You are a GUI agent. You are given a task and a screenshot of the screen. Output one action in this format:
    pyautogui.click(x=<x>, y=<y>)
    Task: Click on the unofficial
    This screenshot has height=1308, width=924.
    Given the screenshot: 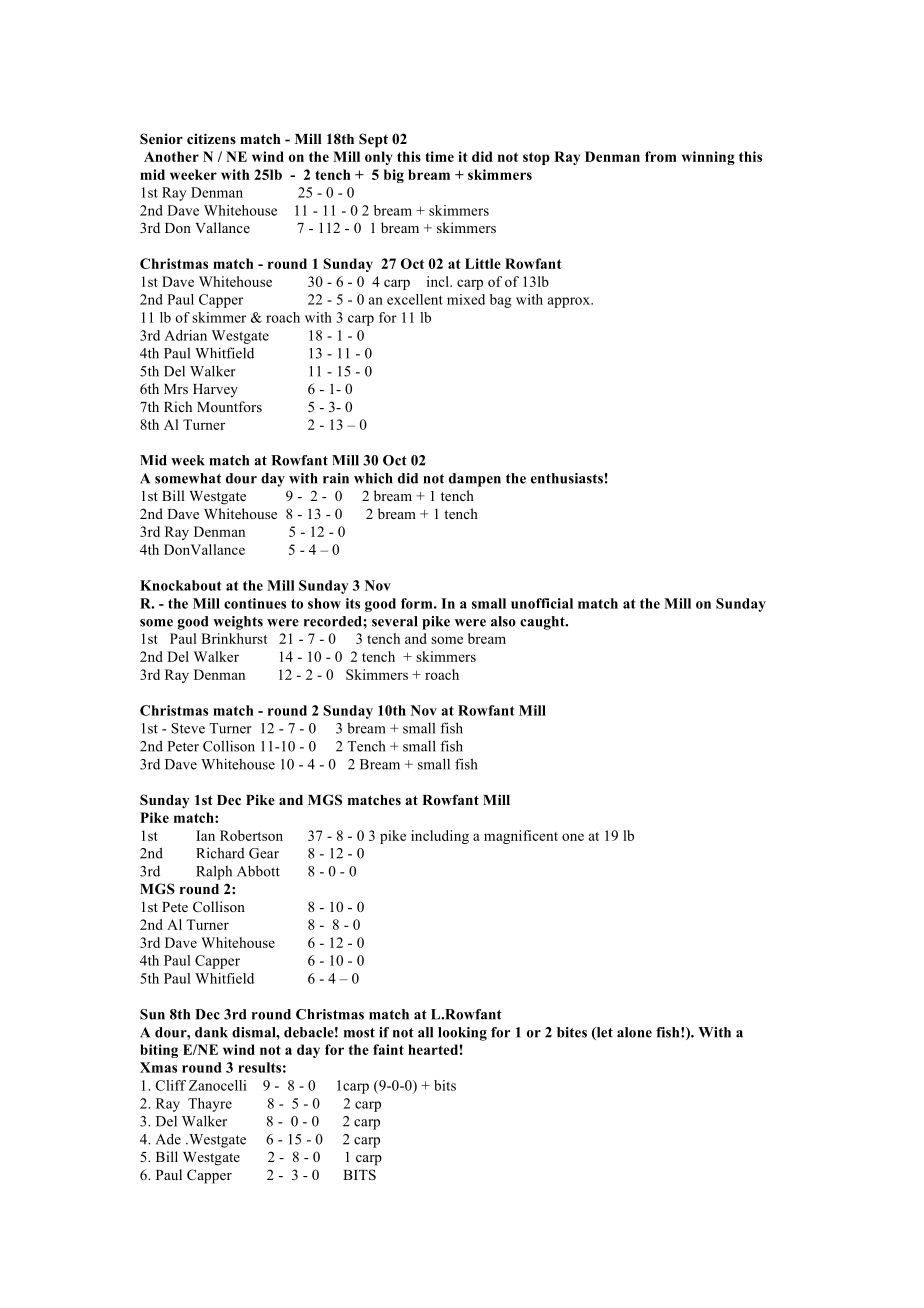 What is the action you would take?
    pyautogui.click(x=542, y=603)
